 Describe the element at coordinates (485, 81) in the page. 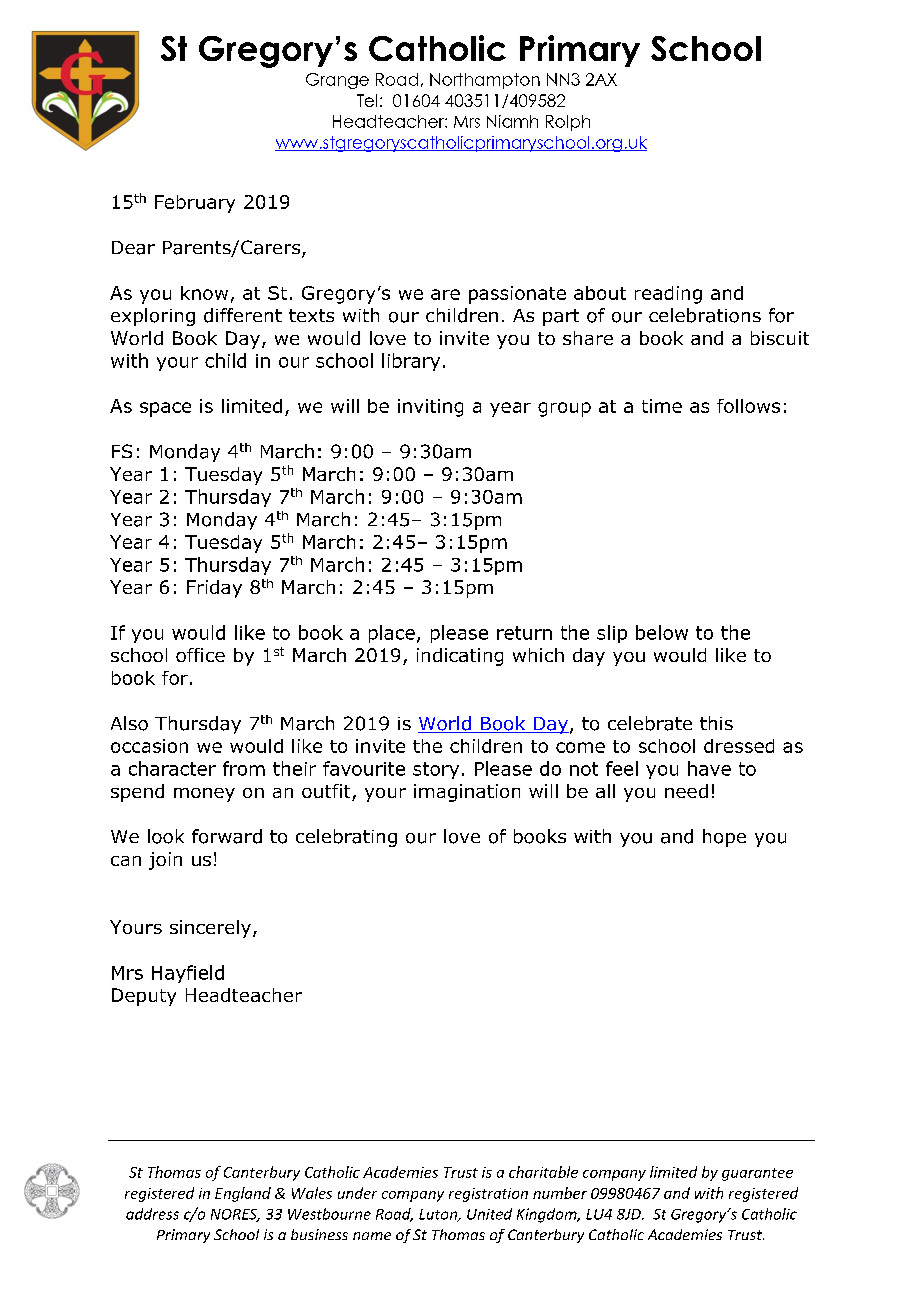

I see `Northampton` at that location.
